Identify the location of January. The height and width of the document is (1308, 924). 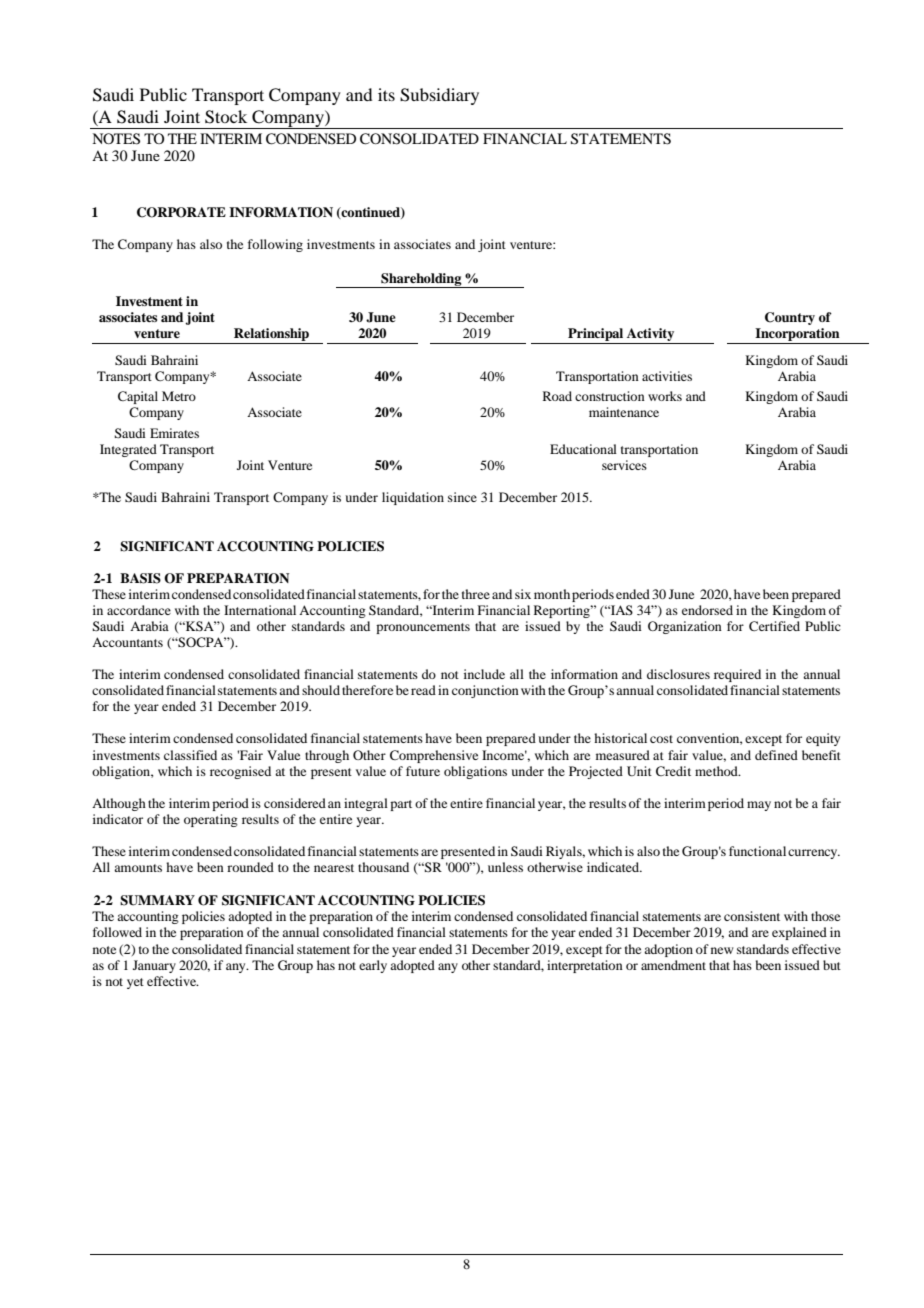
(154, 966).
